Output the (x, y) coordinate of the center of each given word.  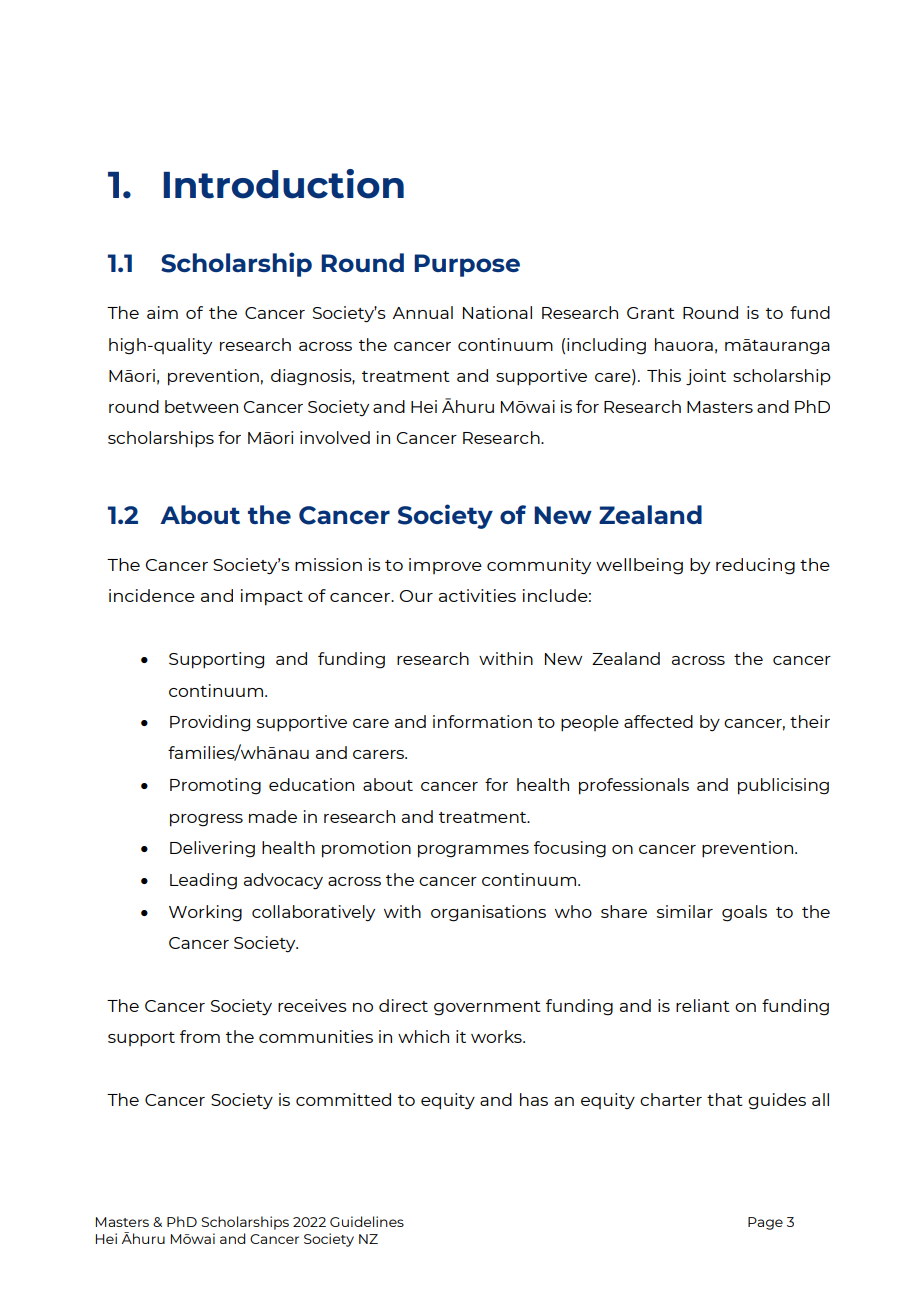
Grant (651, 313)
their (810, 721)
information (482, 721)
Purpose (467, 265)
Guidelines (367, 1221)
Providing (210, 723)
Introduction (283, 184)
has (534, 1099)
